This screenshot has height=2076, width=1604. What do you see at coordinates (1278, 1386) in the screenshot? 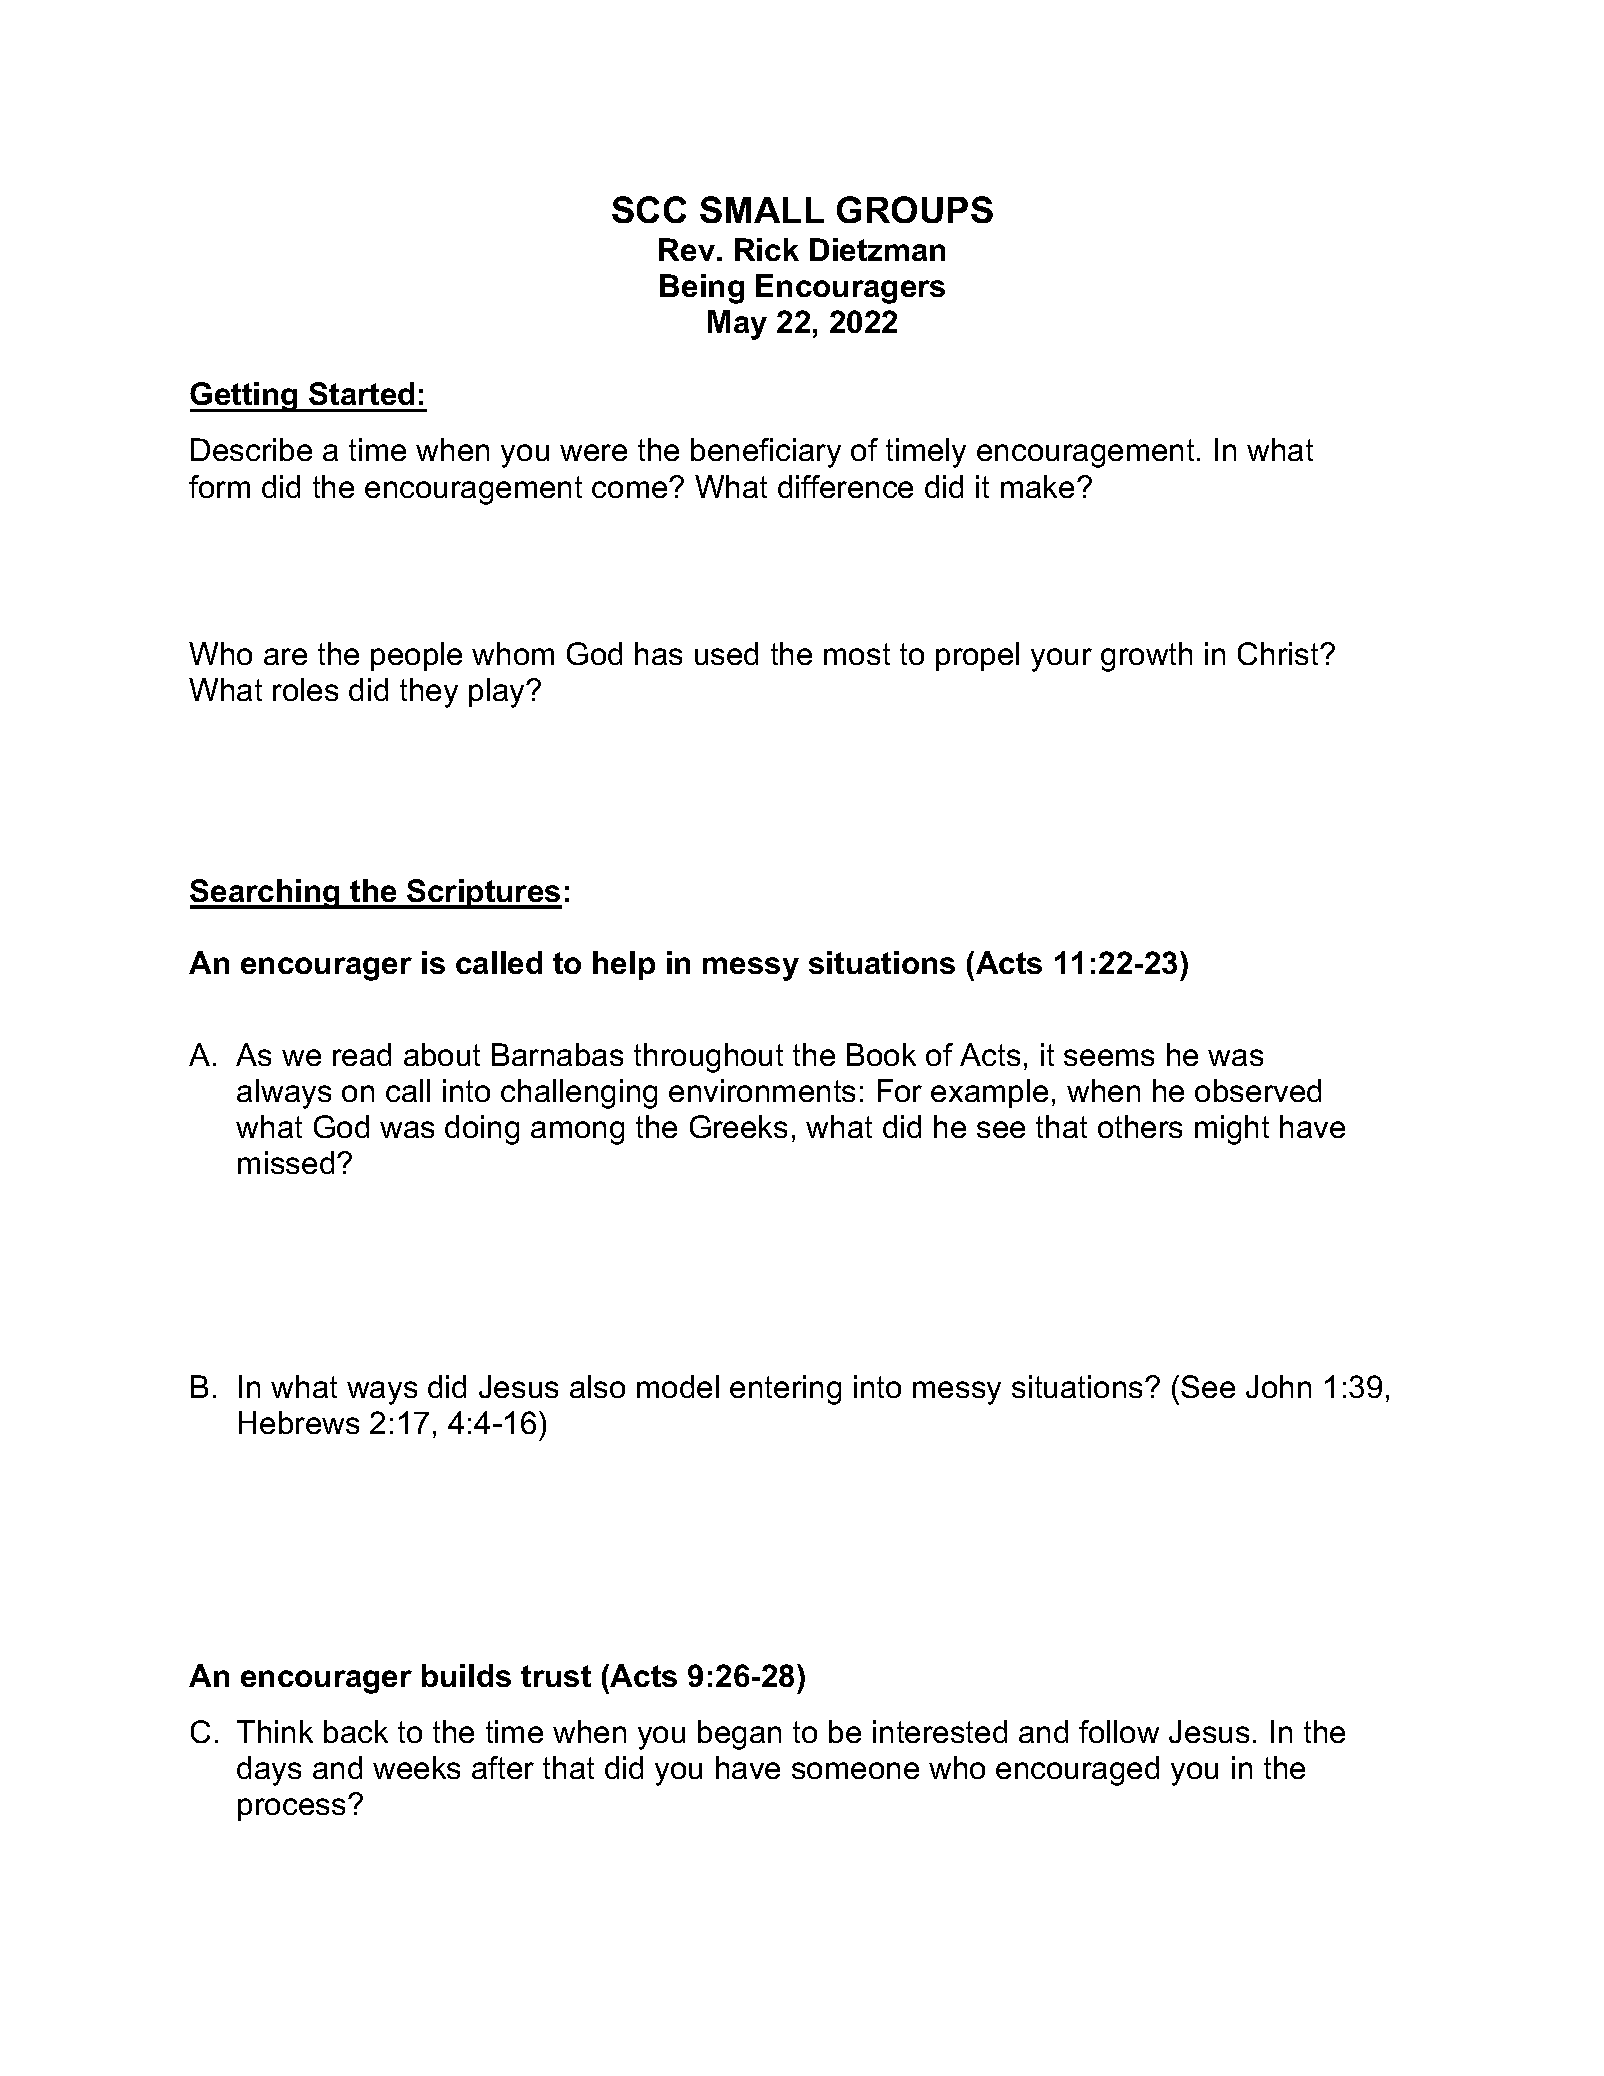
I see `John` at bounding box center [1278, 1386].
